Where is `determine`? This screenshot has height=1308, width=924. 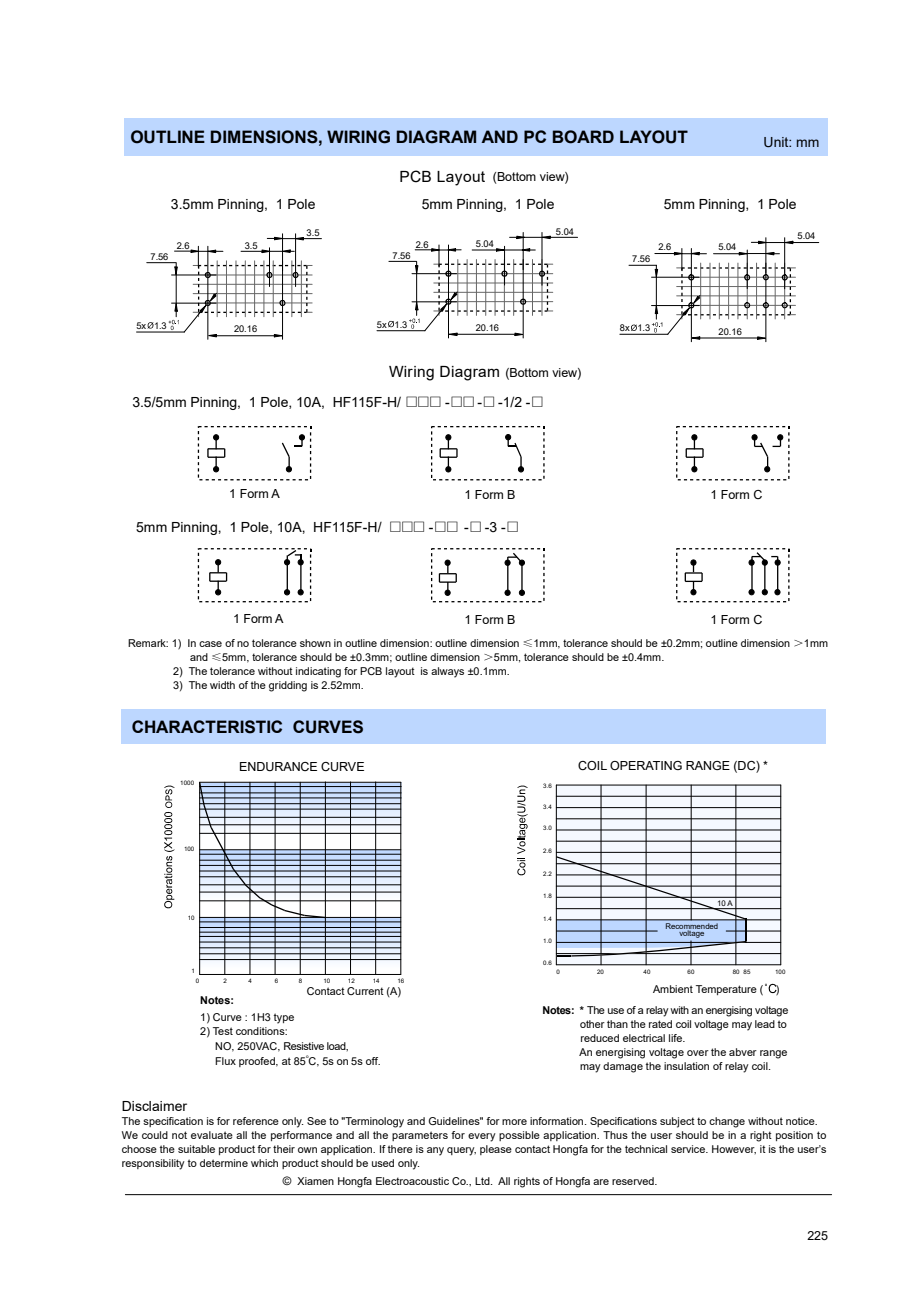
determine is located at coordinates (224, 1163).
